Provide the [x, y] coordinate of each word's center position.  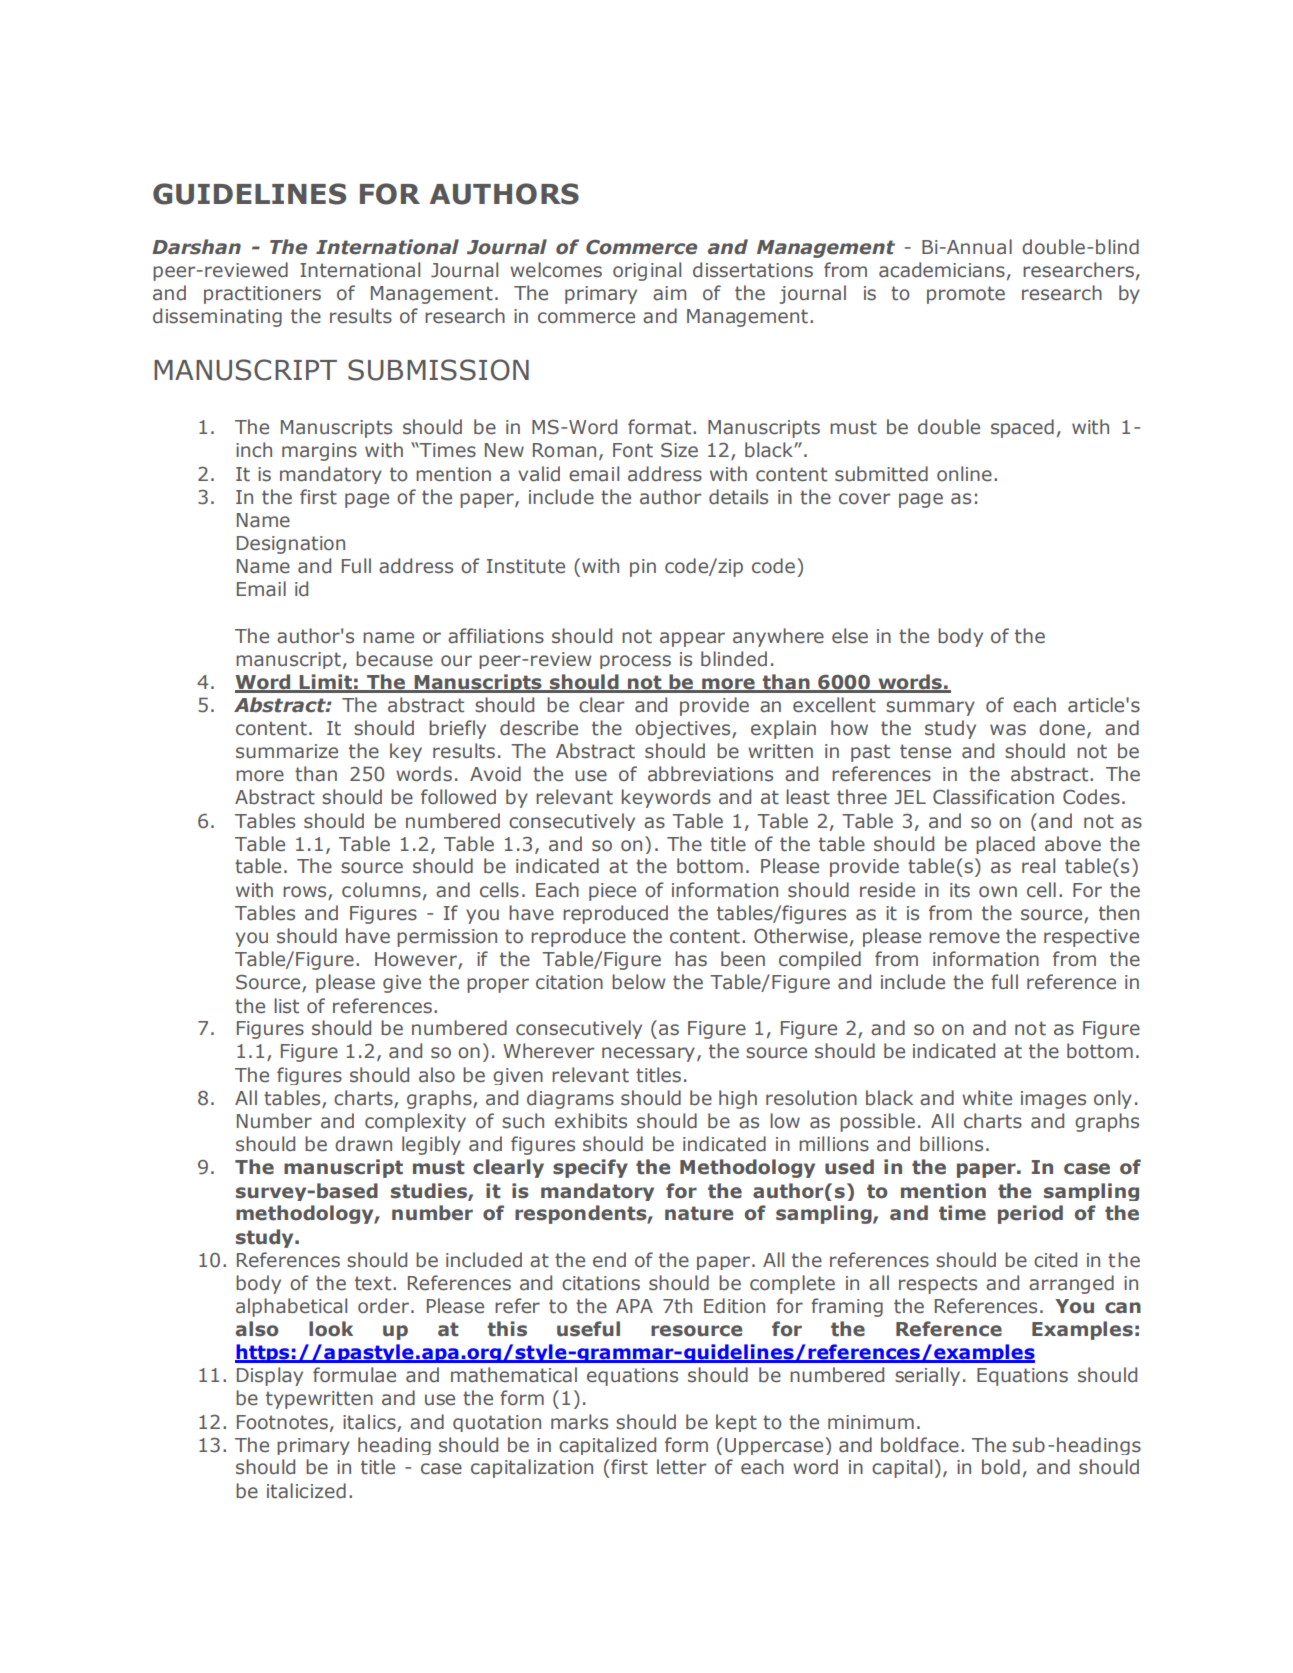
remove [964, 938]
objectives [684, 729]
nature [699, 1213]
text [374, 1283]
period [1030, 1214]
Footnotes [282, 1422]
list [286, 1006]
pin [643, 568]
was [1008, 730]
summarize [287, 751]
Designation [291, 545]
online [964, 474]
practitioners [262, 295]
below [638, 982]
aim [669, 293]
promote [966, 295]
